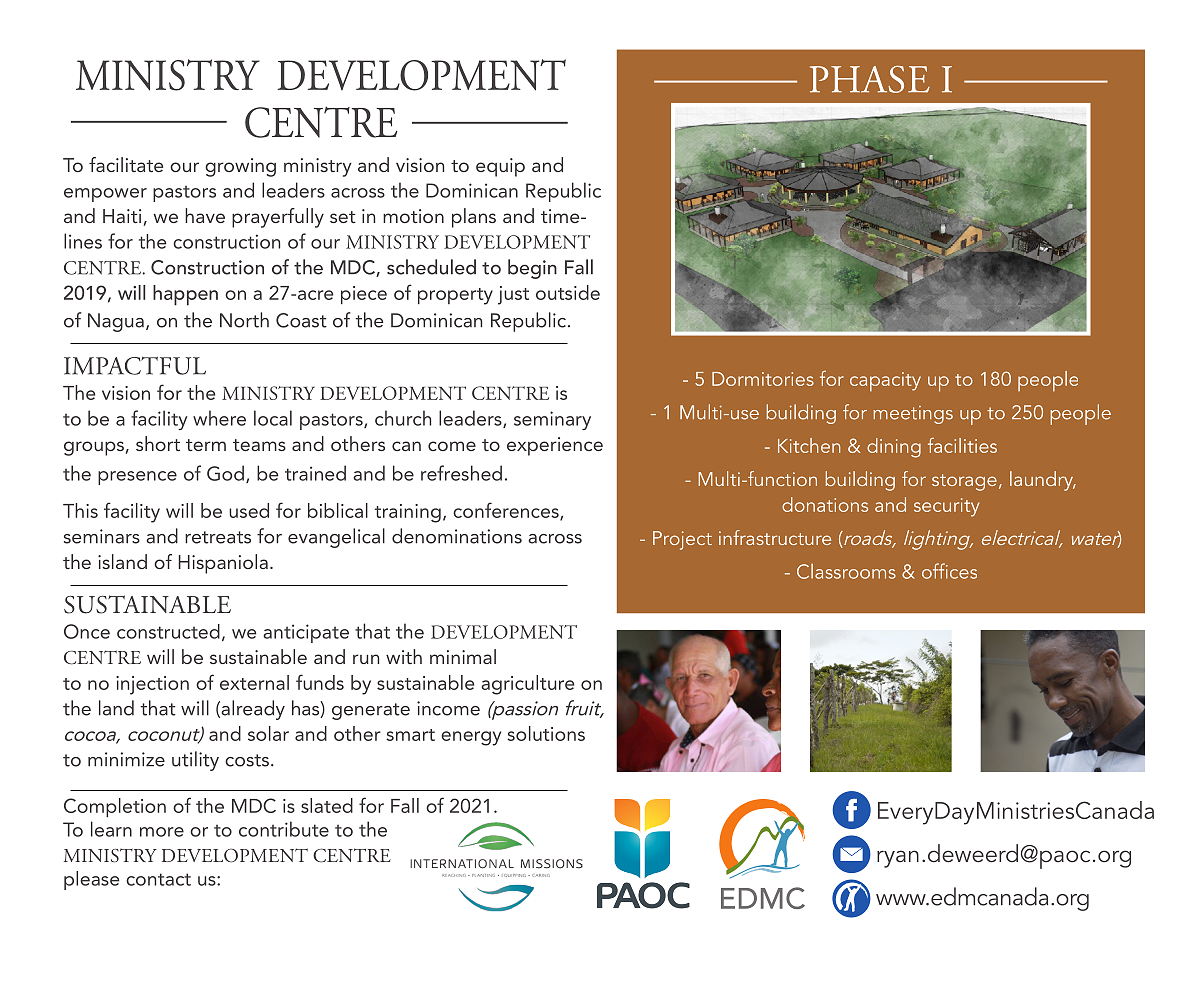 The height and width of the screenshot is (991, 1204). What do you see at coordinates (870, 79) in the screenshot?
I see `PHASE` at bounding box center [870, 79].
